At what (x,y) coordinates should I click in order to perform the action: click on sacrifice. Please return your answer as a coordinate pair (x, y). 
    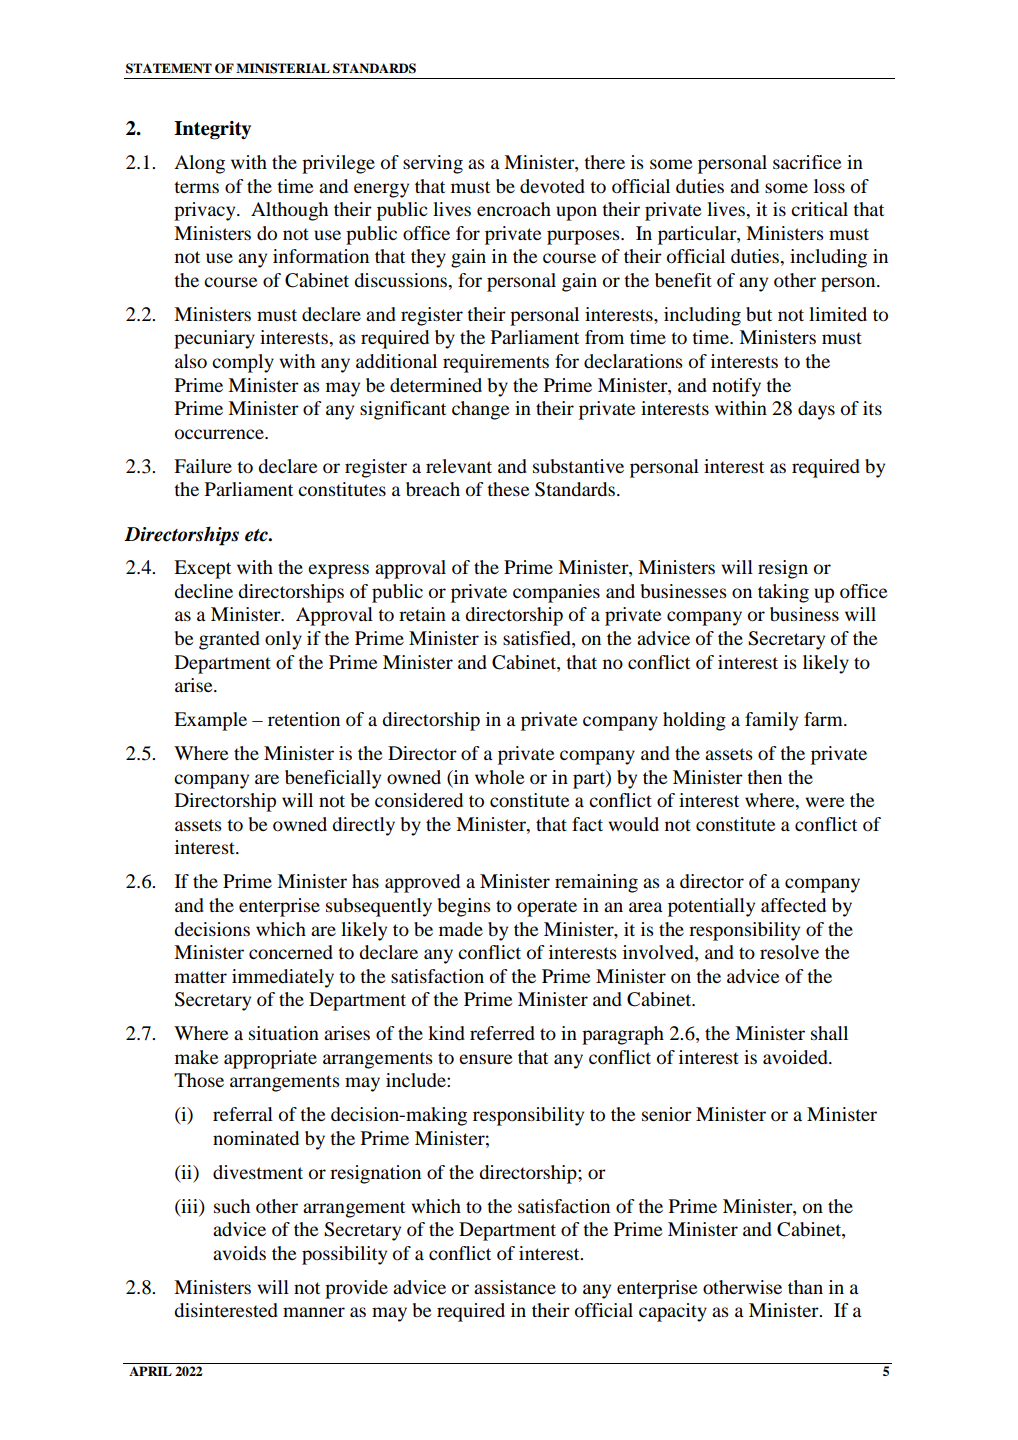
    Looking at the image, I should click on (807, 162).
